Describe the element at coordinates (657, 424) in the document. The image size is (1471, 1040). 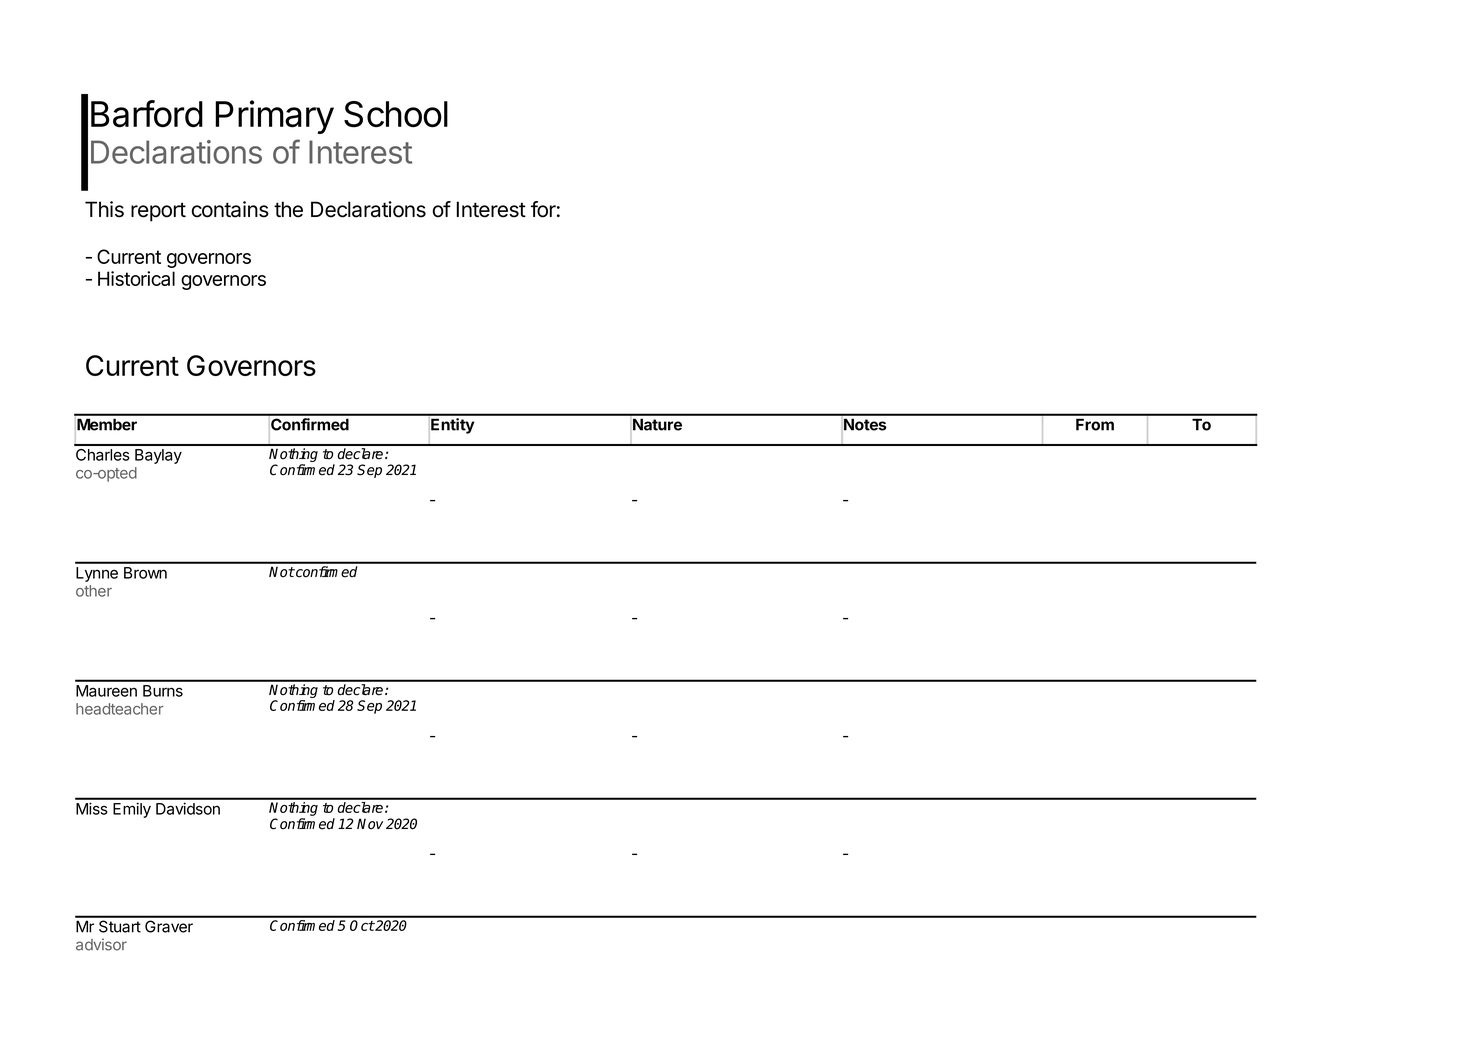
I see `Nature` at that location.
